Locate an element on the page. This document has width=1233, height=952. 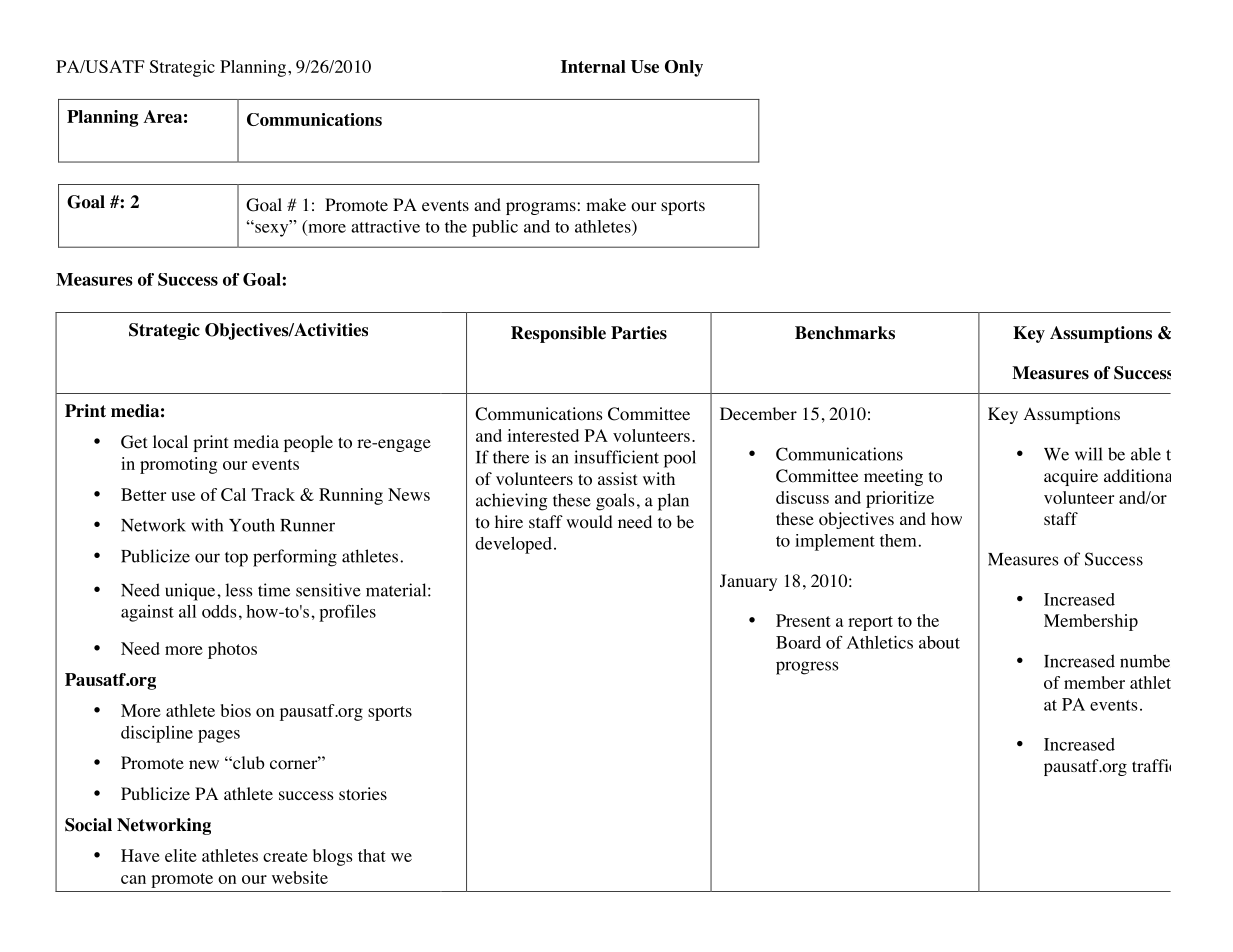
elite is located at coordinates (181, 855).
